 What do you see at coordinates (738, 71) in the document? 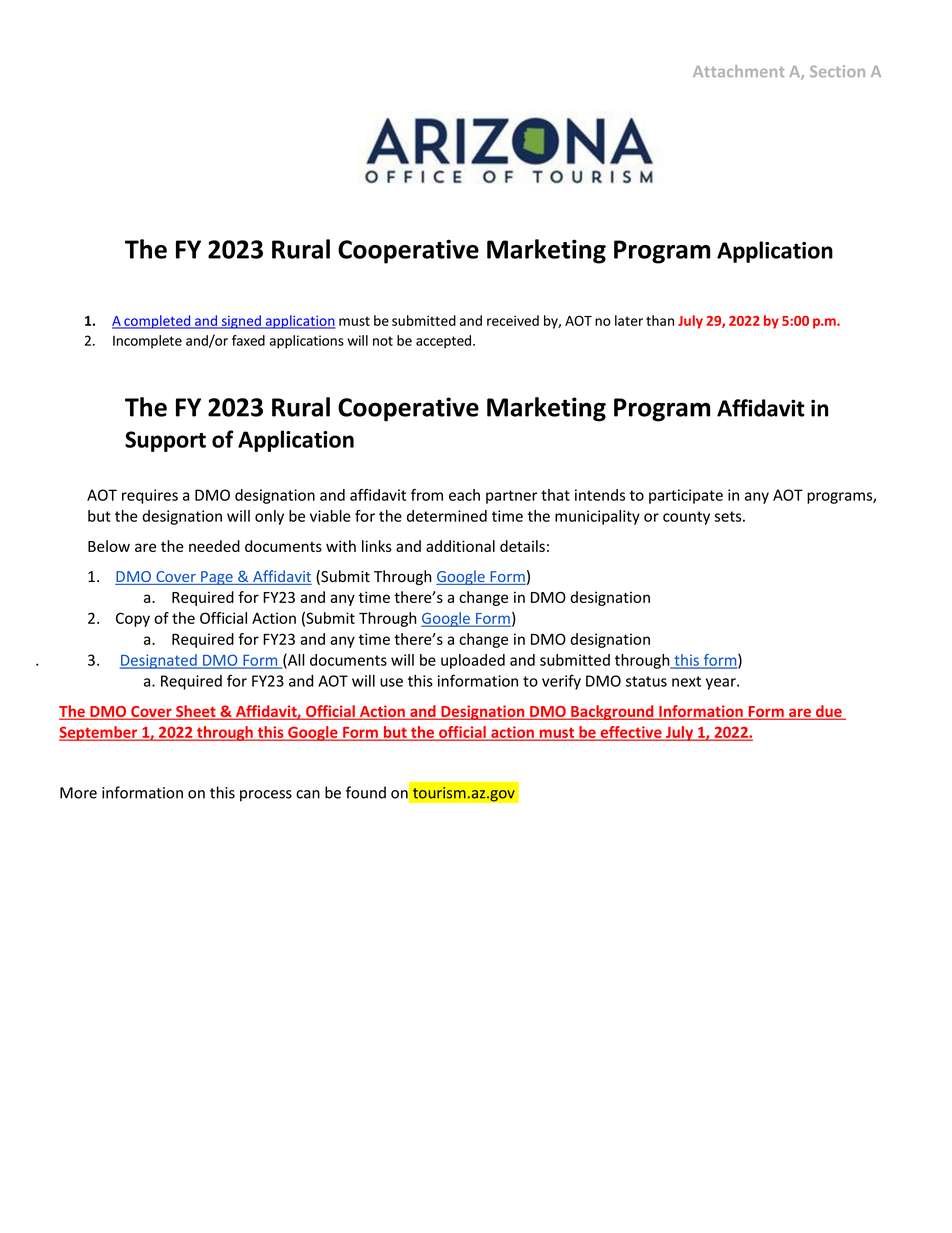
I see `Attachment` at bounding box center [738, 71].
